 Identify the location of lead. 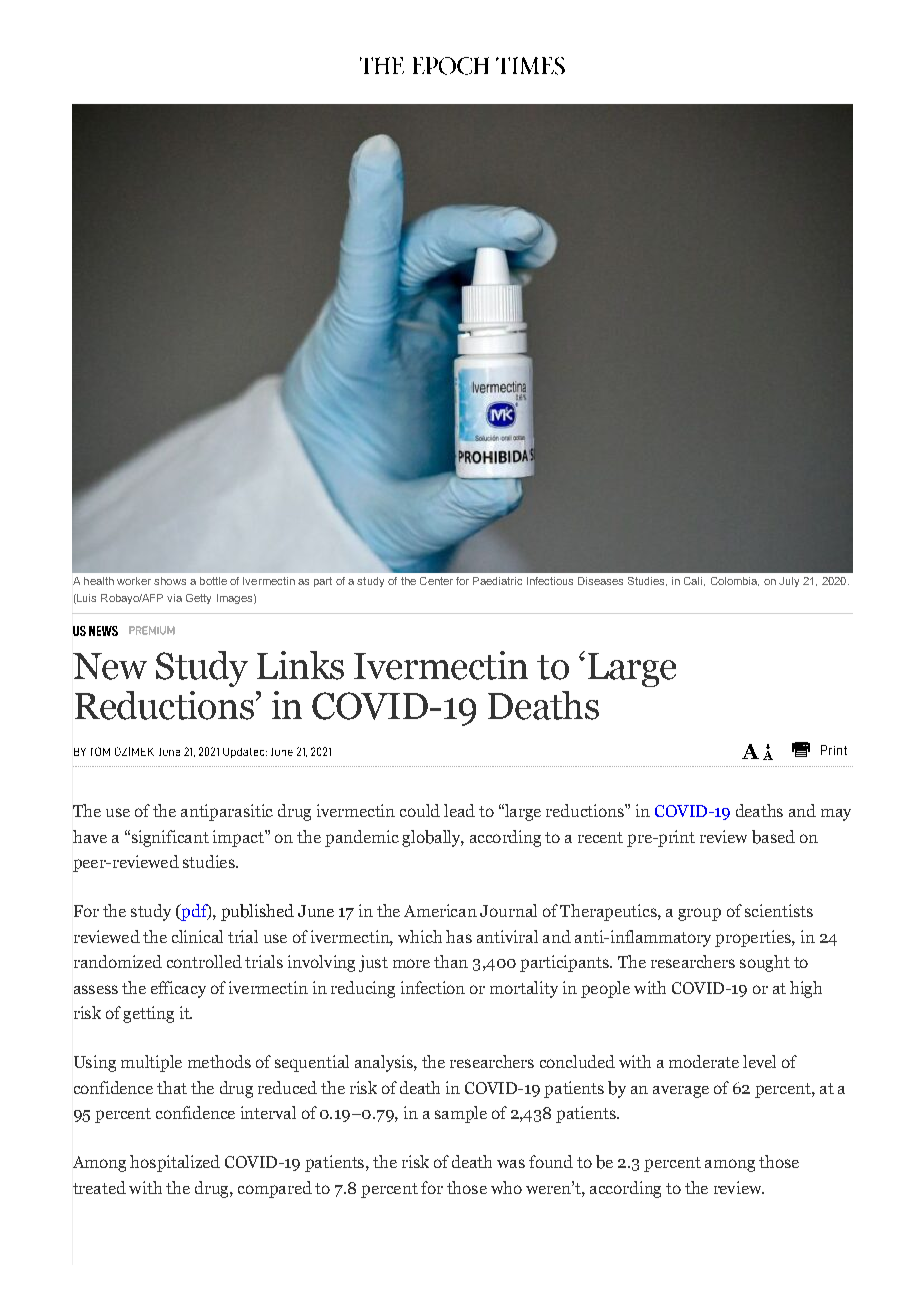
(459, 810).
